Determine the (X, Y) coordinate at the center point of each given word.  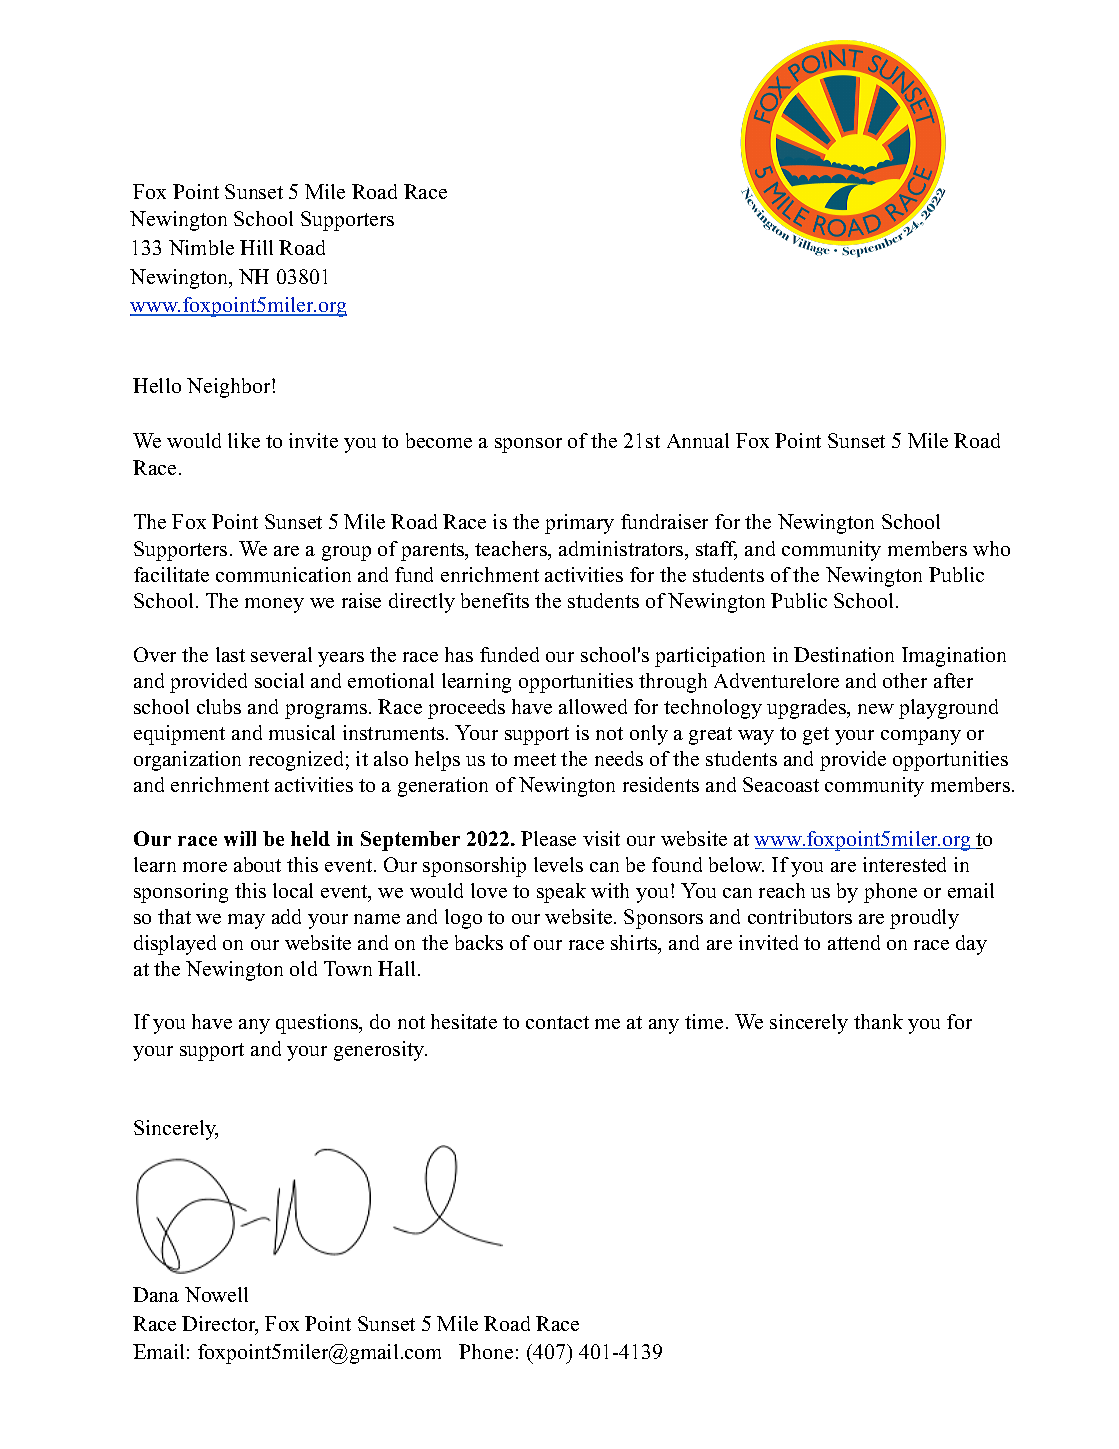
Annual (698, 440)
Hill (256, 247)
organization (187, 761)
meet (535, 759)
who (991, 548)
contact (557, 1022)
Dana (156, 1294)
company (921, 737)
